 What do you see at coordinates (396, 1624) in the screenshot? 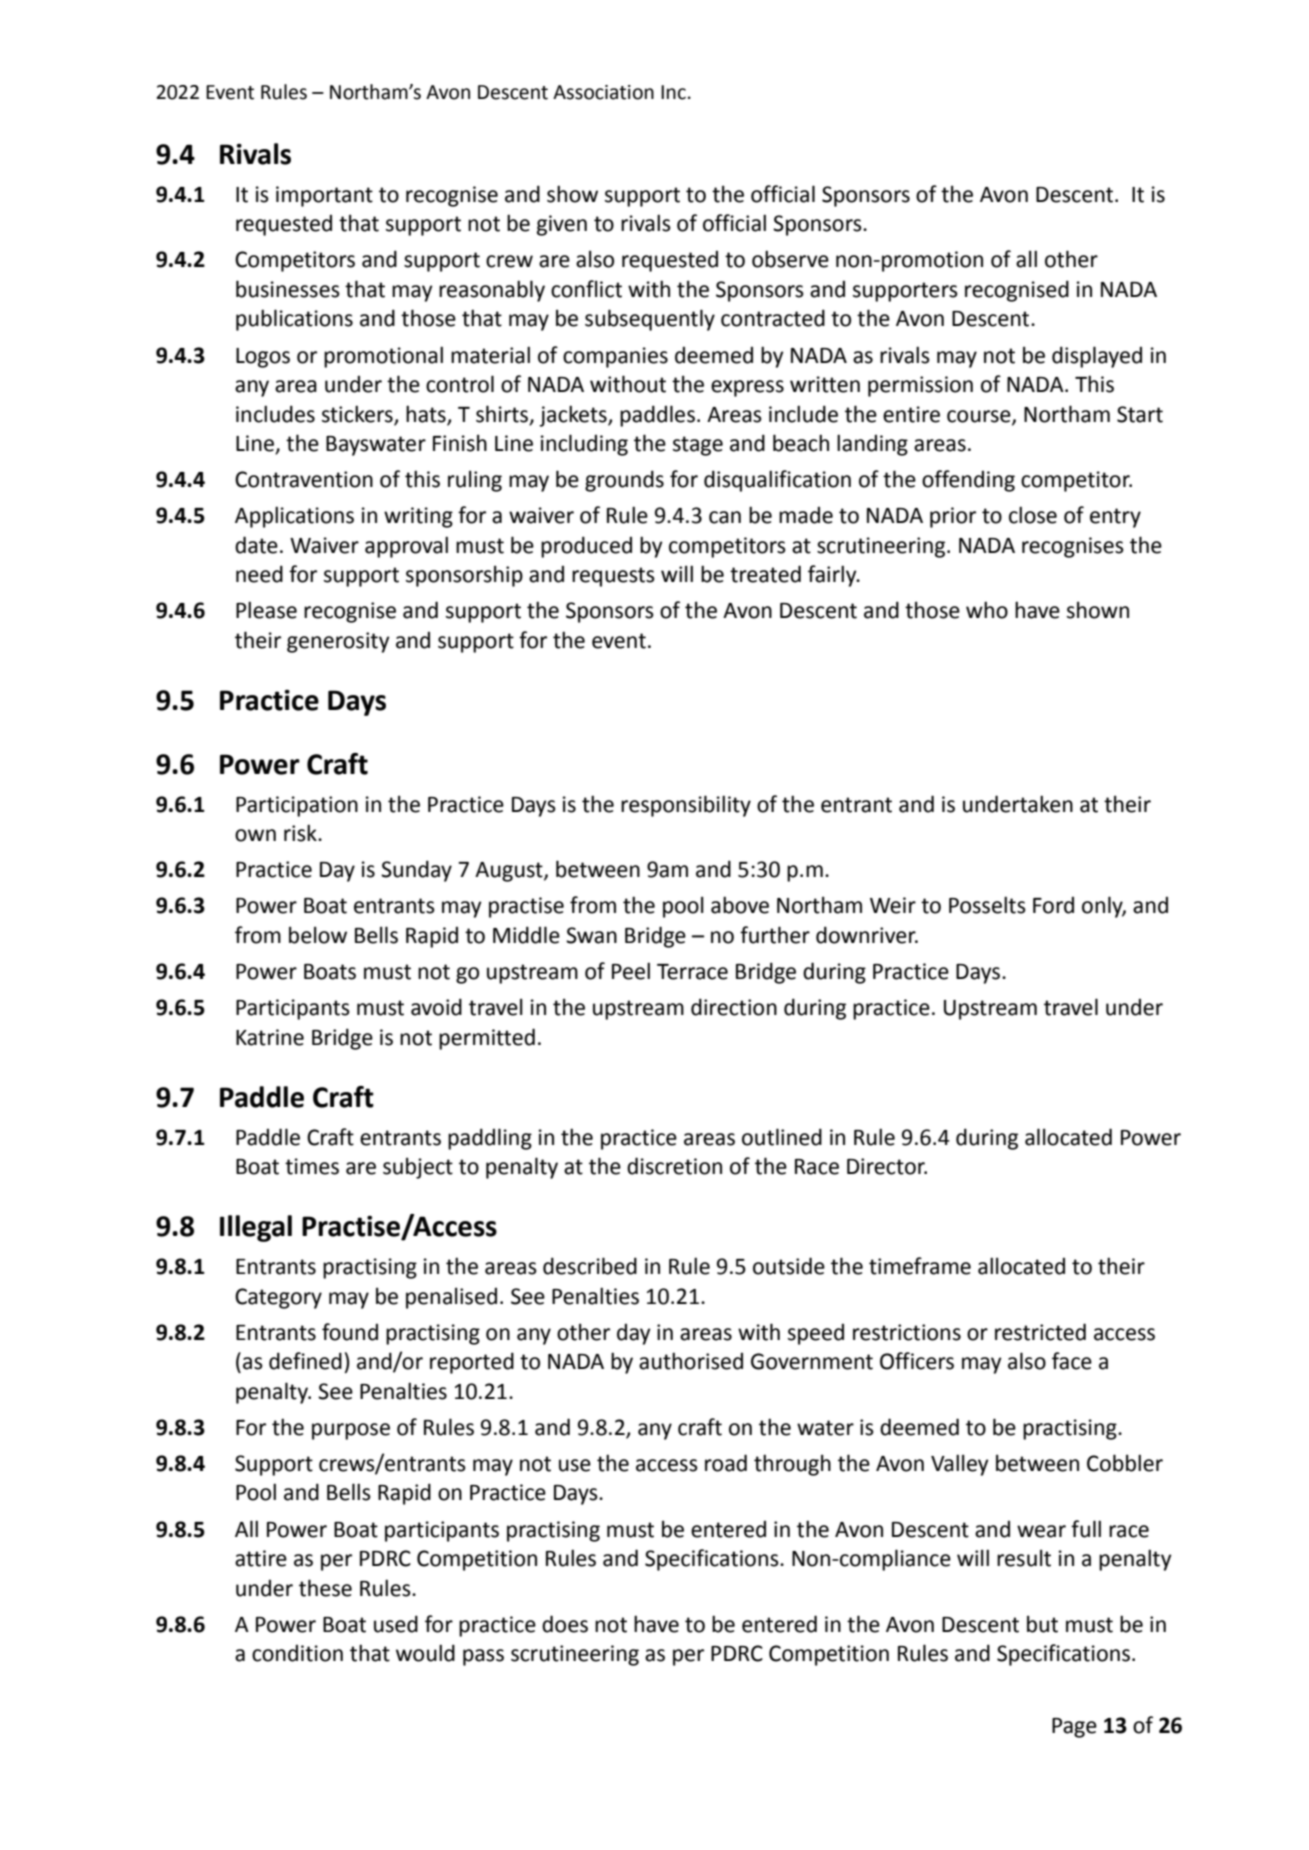
I see `used` at bounding box center [396, 1624].
